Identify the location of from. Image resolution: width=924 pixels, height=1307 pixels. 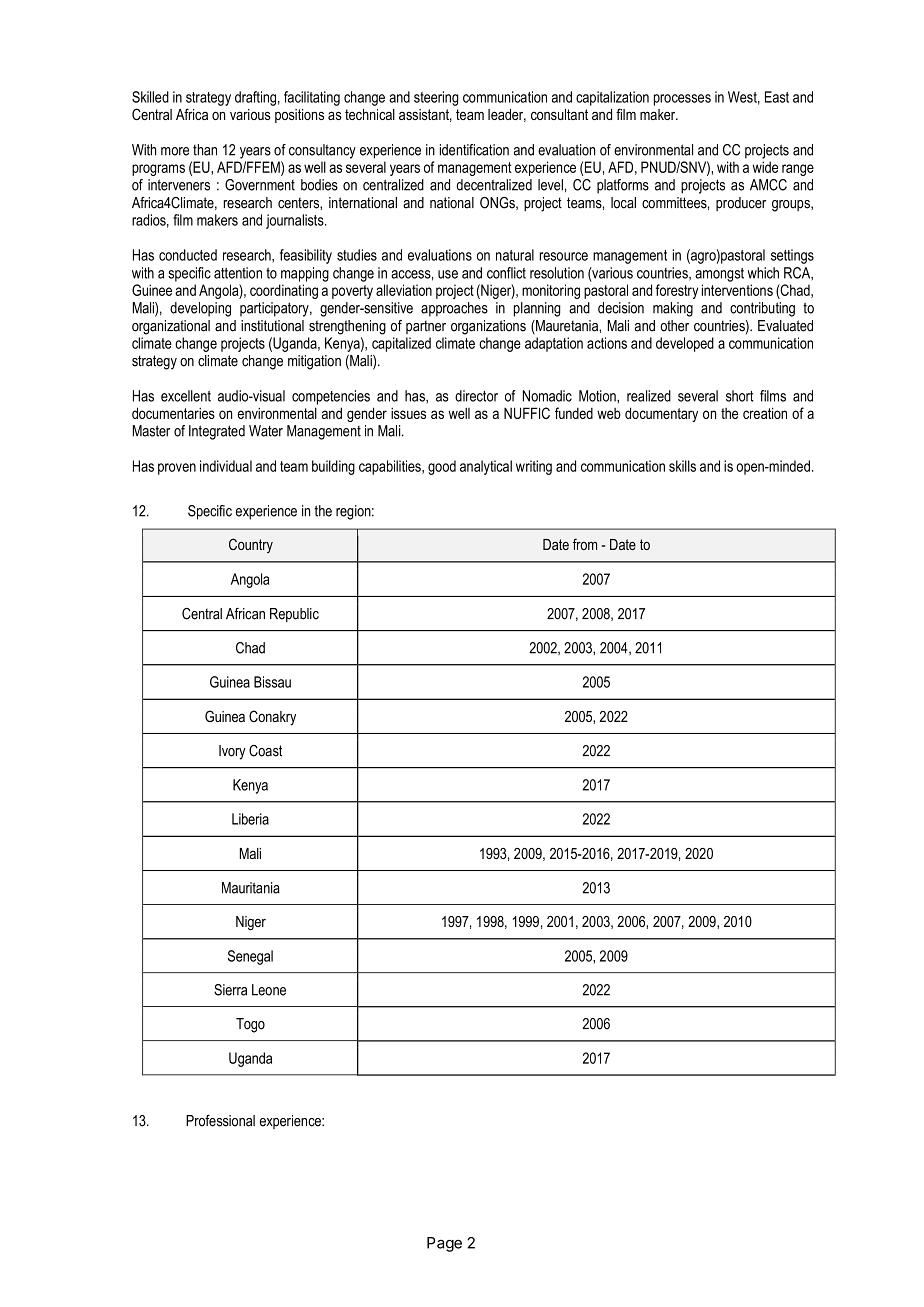
(585, 544).
